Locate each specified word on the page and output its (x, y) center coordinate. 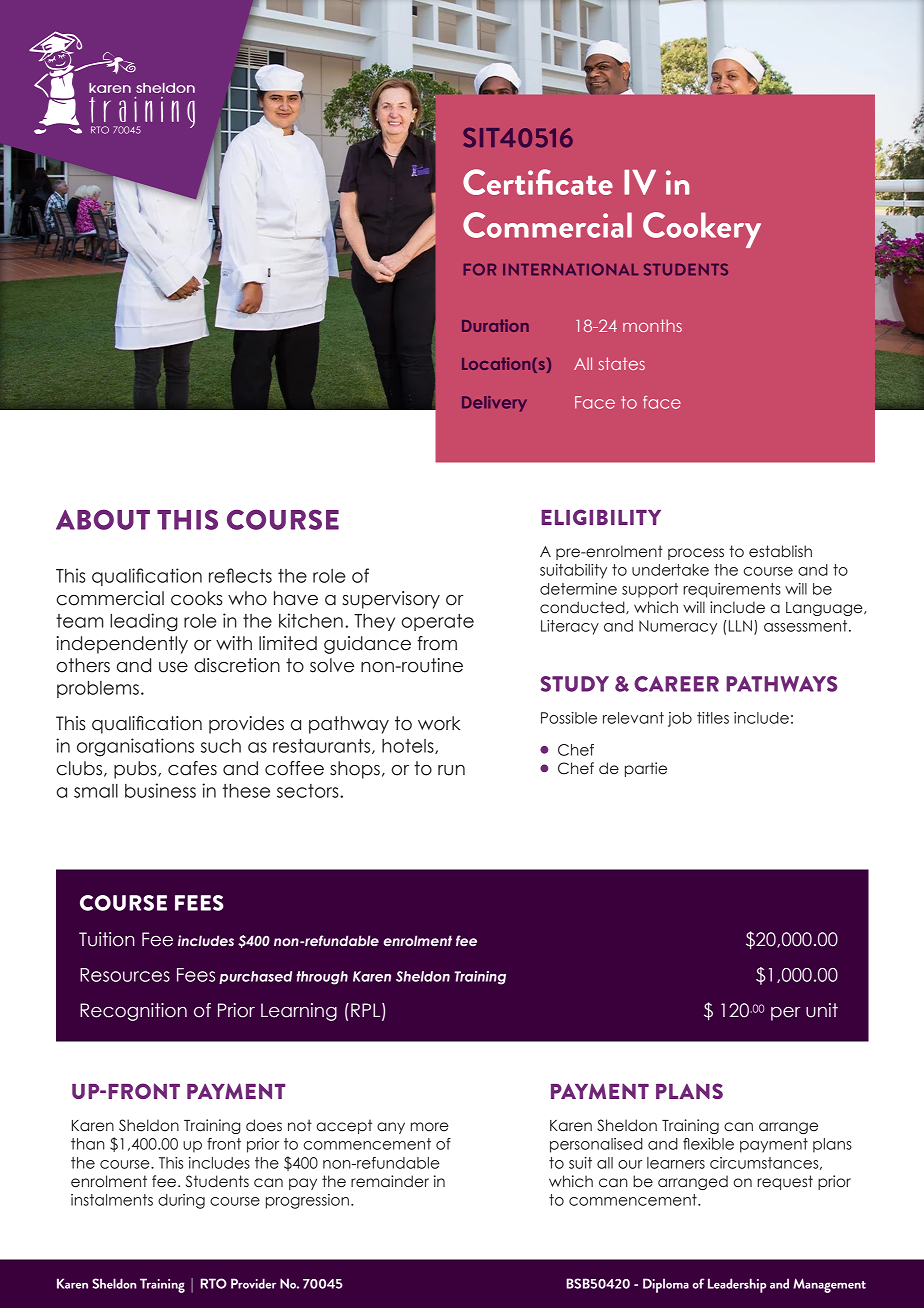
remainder (390, 1181)
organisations (135, 747)
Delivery (494, 404)
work (439, 723)
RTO (213, 1283)
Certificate (538, 182)
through (322, 978)
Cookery (702, 230)
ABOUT (103, 519)
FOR (480, 269)
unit (822, 1010)
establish (780, 551)
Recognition (133, 1012)
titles (713, 718)
